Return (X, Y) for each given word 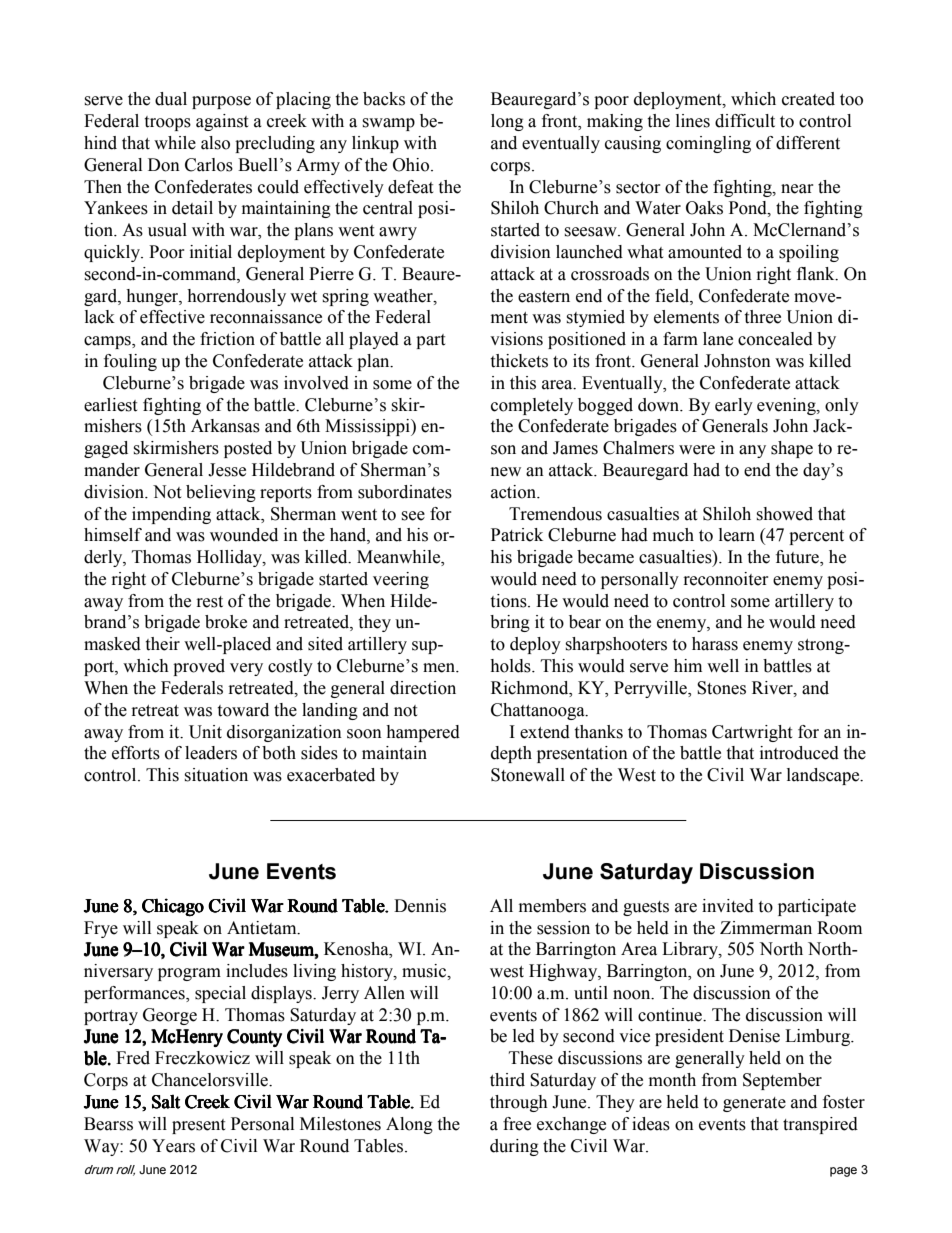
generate (754, 1104)
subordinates (405, 492)
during (514, 1147)
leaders (211, 753)
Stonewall (528, 775)
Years (173, 1146)
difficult (745, 121)
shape (792, 449)
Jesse (227, 470)
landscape (824, 776)
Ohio (412, 165)
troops (167, 123)
